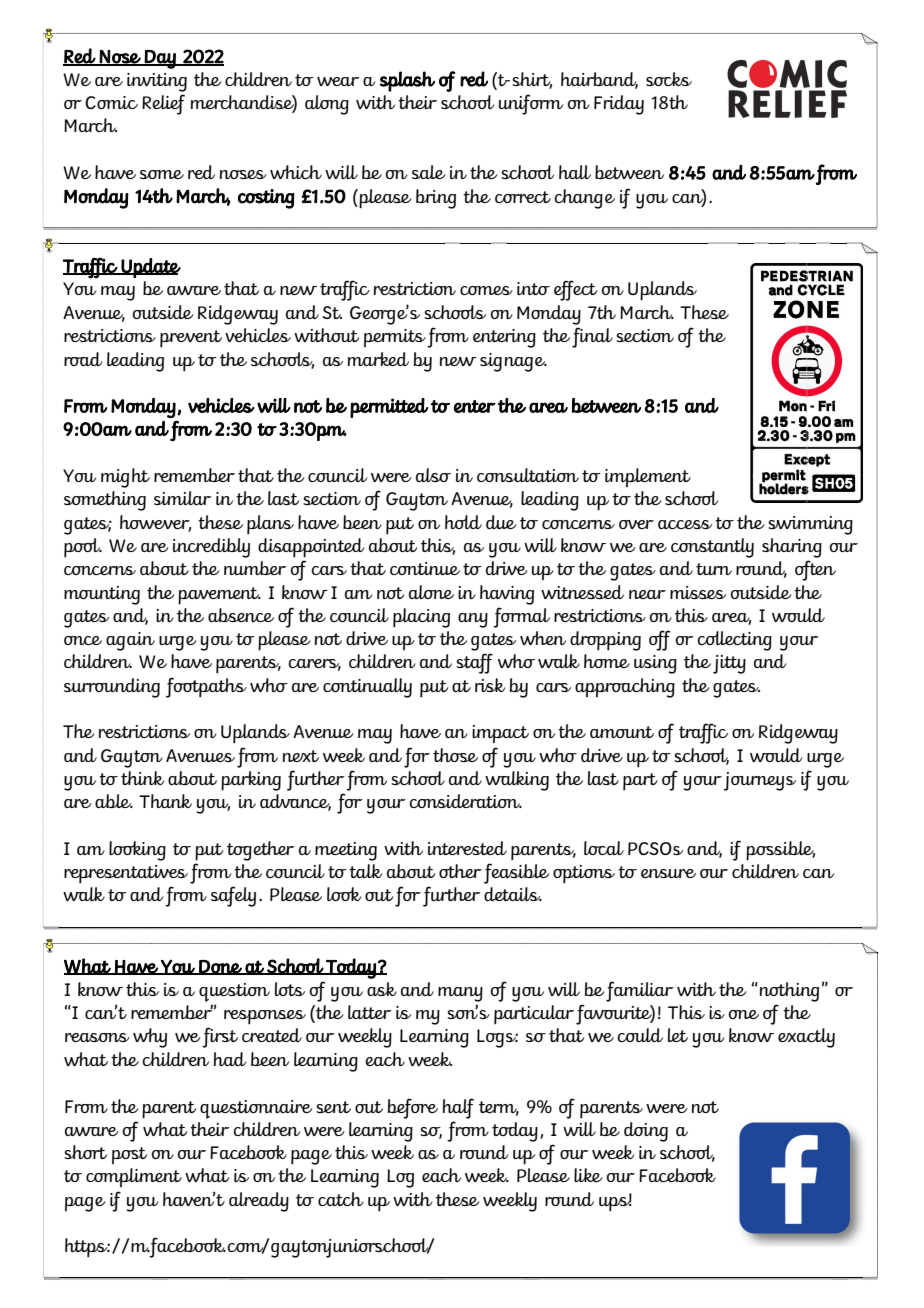 This document has width=924, height=1308. Describe the element at coordinates (592, 337) in the document. I see `final` at that location.
